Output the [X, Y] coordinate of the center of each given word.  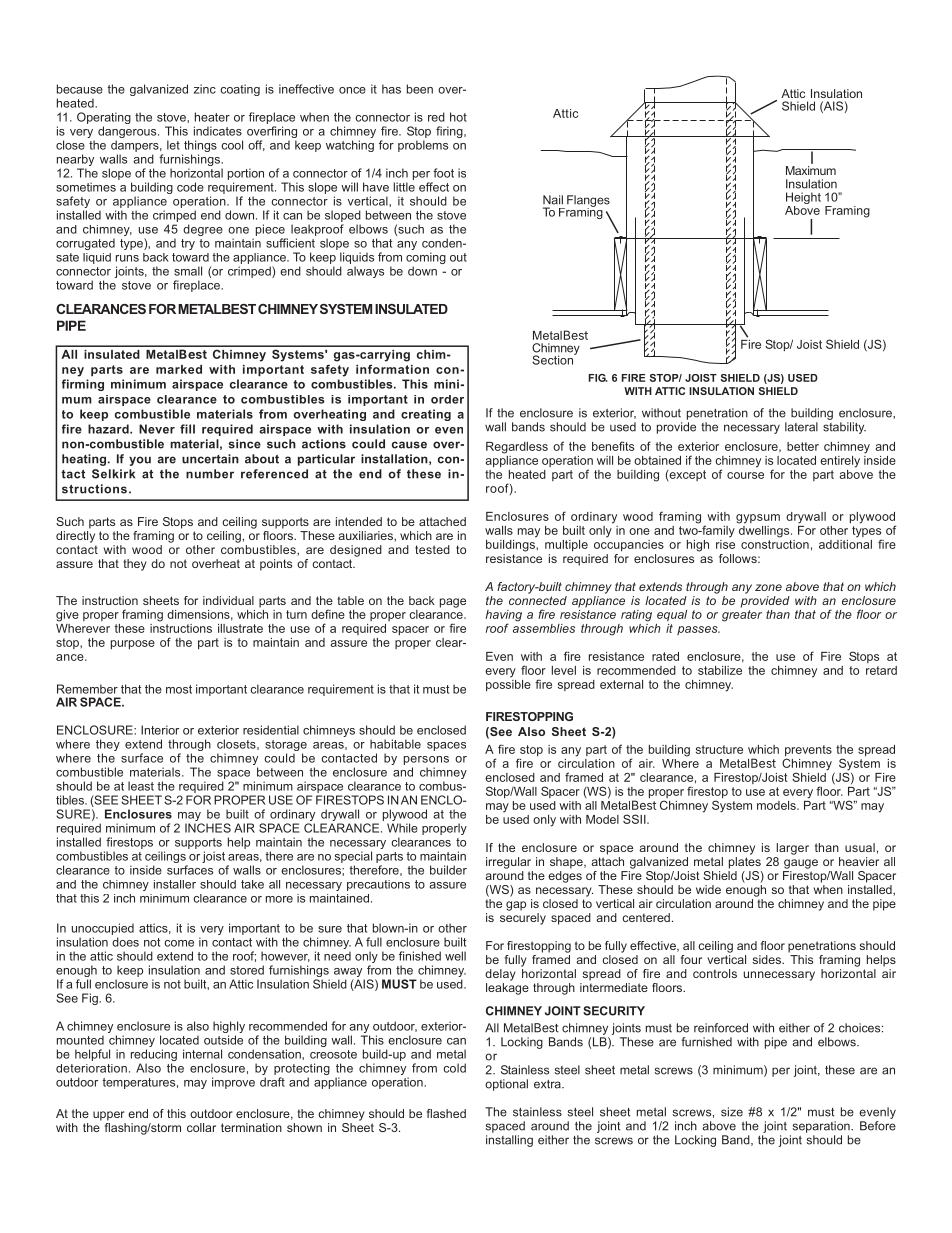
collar [201, 1127]
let [173, 145]
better [803, 446]
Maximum [811, 170]
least [141, 786]
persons [426, 760]
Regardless [517, 448]
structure [719, 749]
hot [458, 117]
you [140, 461]
